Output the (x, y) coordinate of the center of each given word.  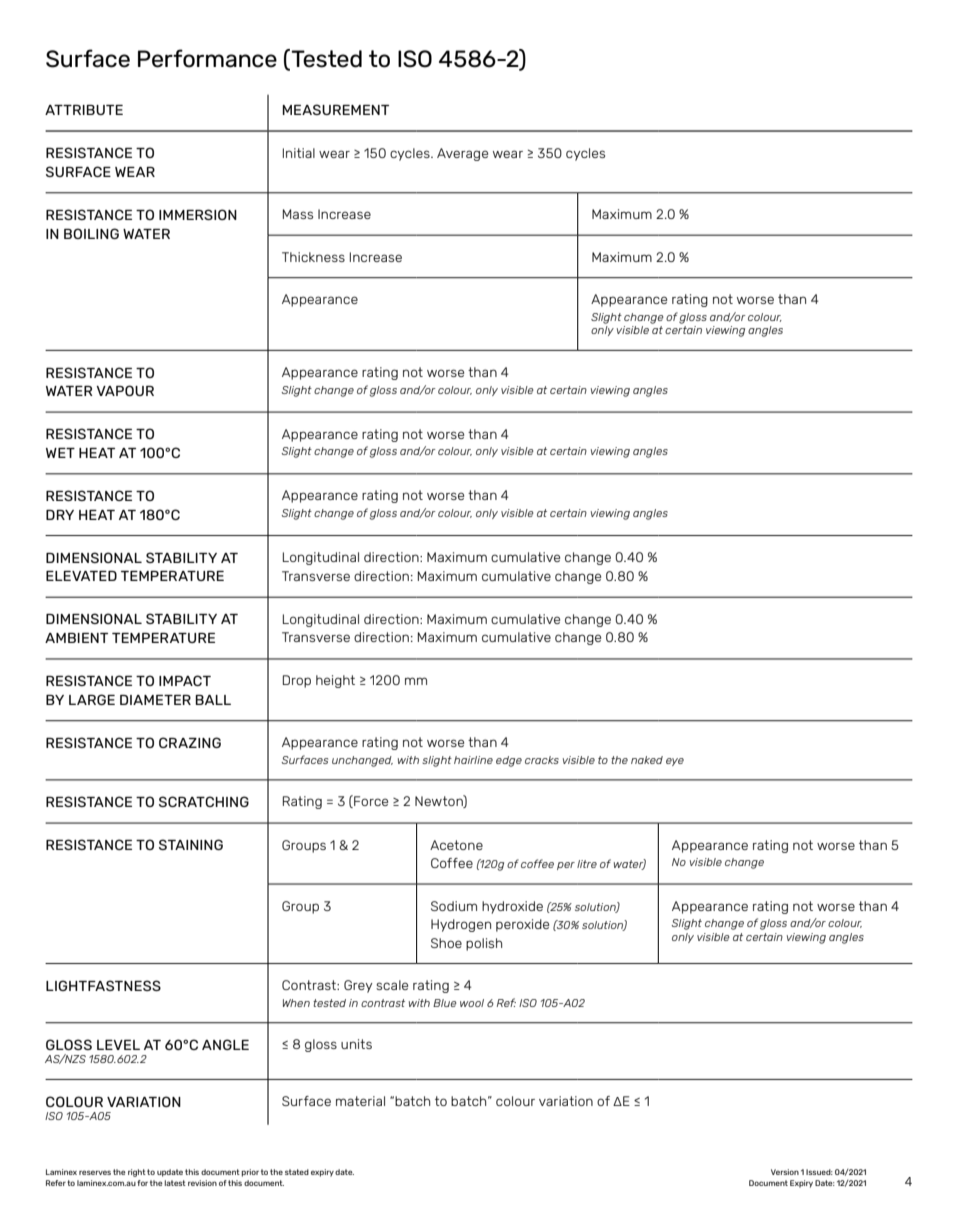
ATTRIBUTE (84, 110)
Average (462, 154)
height (335, 681)
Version (785, 1172)
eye (675, 762)
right (137, 1173)
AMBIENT (76, 638)
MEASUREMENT (335, 109)
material (360, 1101)
